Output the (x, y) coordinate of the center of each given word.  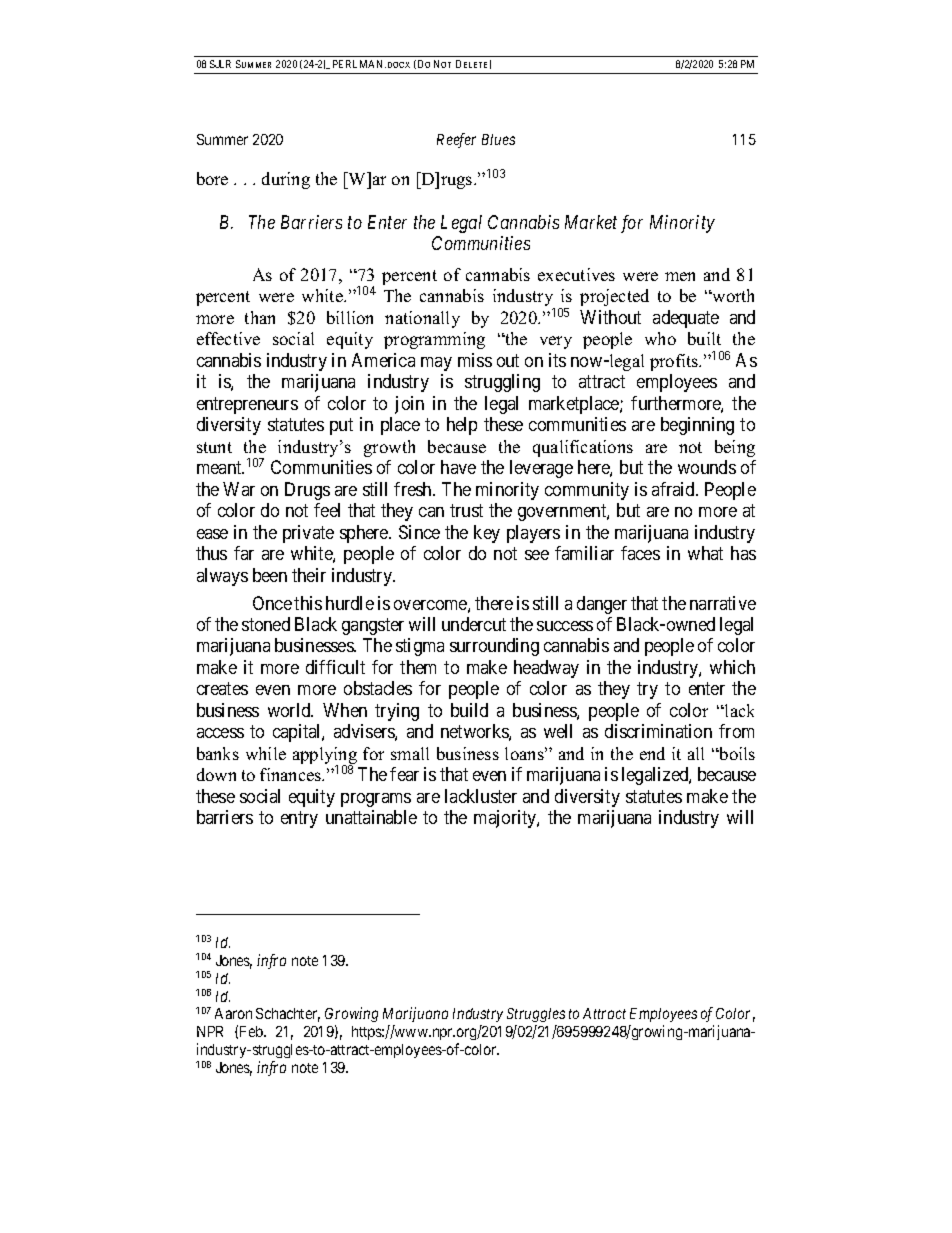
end (652, 753)
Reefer (456, 140)
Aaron (233, 1013)
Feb (252, 1031)
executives (576, 274)
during (286, 180)
